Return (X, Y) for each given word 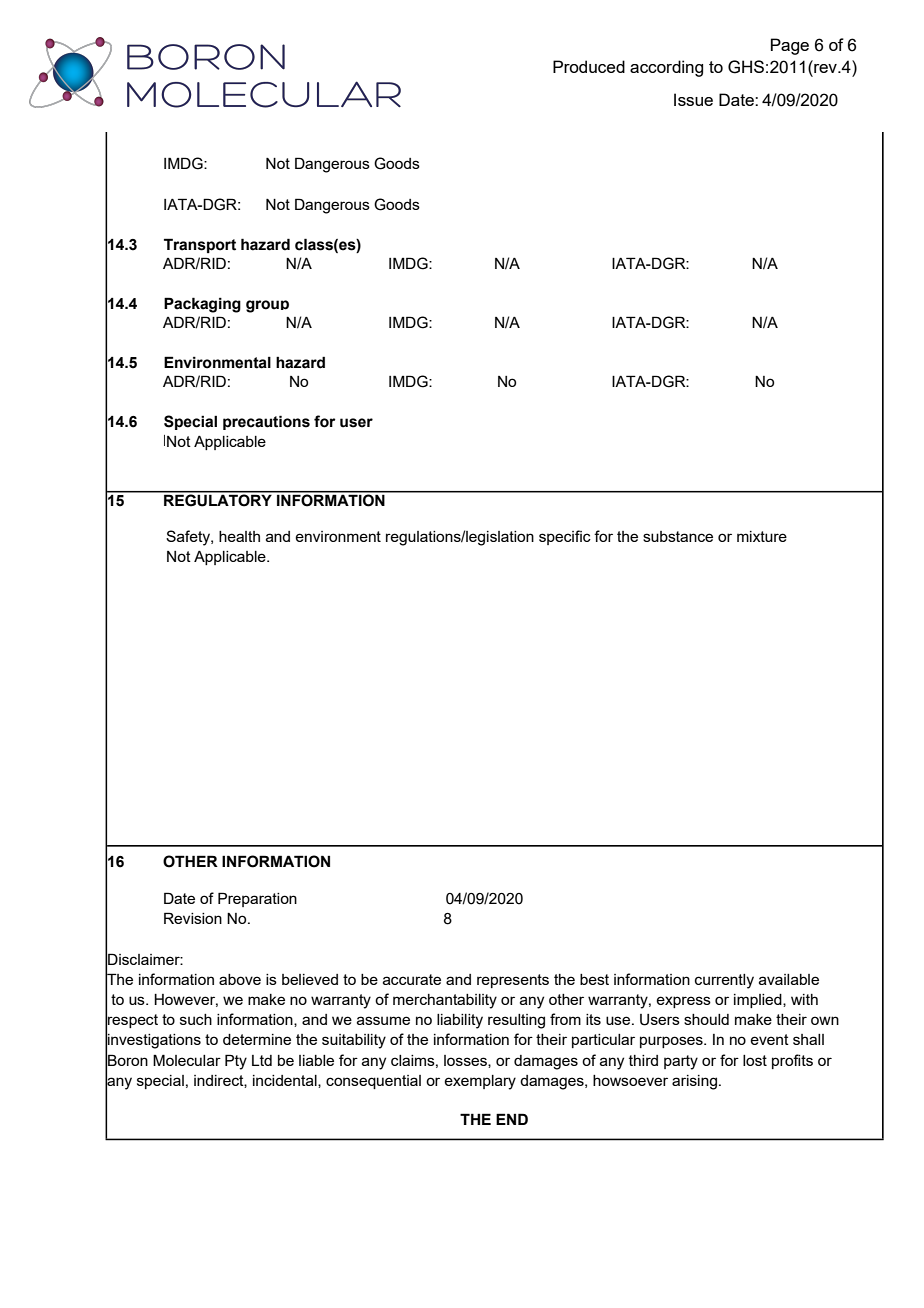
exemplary (480, 1082)
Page (790, 46)
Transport (200, 245)
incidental (286, 1081)
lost (755, 1060)
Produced (589, 66)
